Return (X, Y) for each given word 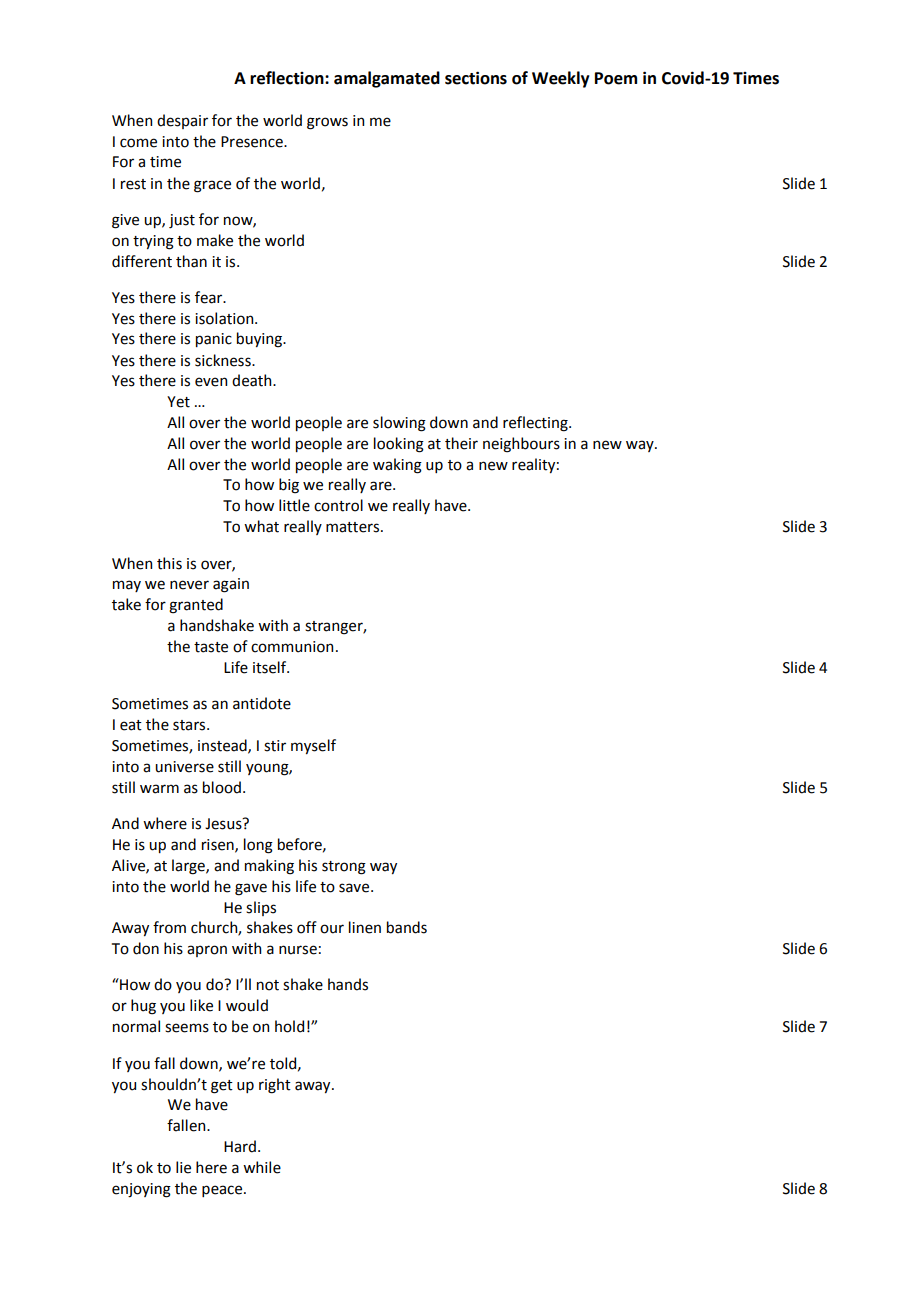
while (262, 1167)
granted (196, 606)
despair (182, 121)
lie (183, 1167)
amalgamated (387, 79)
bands (407, 927)
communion (292, 647)
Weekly (561, 79)
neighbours (521, 445)
